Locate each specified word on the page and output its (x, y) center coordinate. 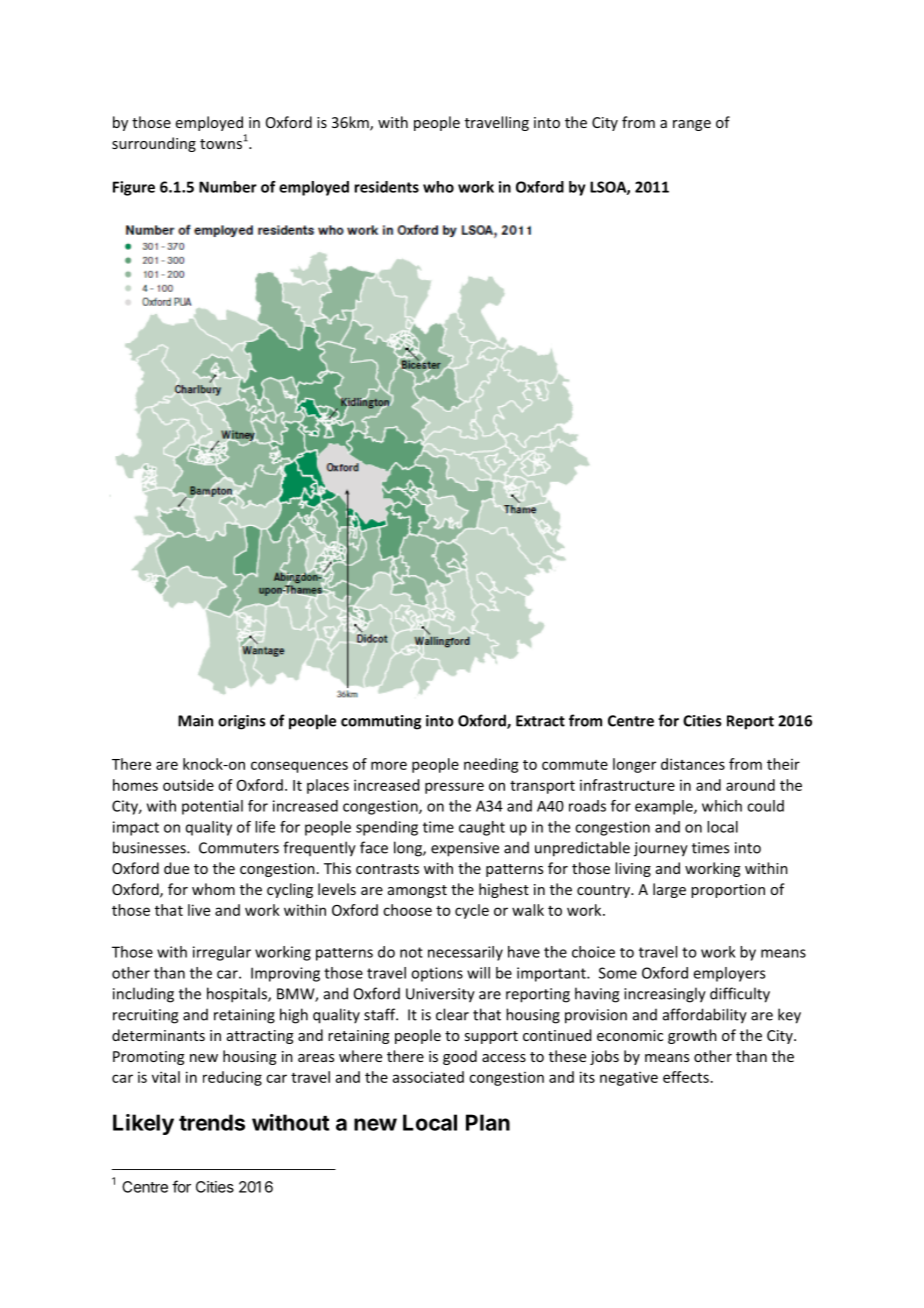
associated (428, 1077)
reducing (232, 1078)
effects (686, 1077)
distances (693, 764)
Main (195, 721)
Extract (540, 721)
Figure (134, 188)
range (692, 125)
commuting (381, 722)
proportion (728, 891)
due (176, 868)
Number (228, 187)
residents (386, 187)
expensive (465, 849)
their (783, 764)
